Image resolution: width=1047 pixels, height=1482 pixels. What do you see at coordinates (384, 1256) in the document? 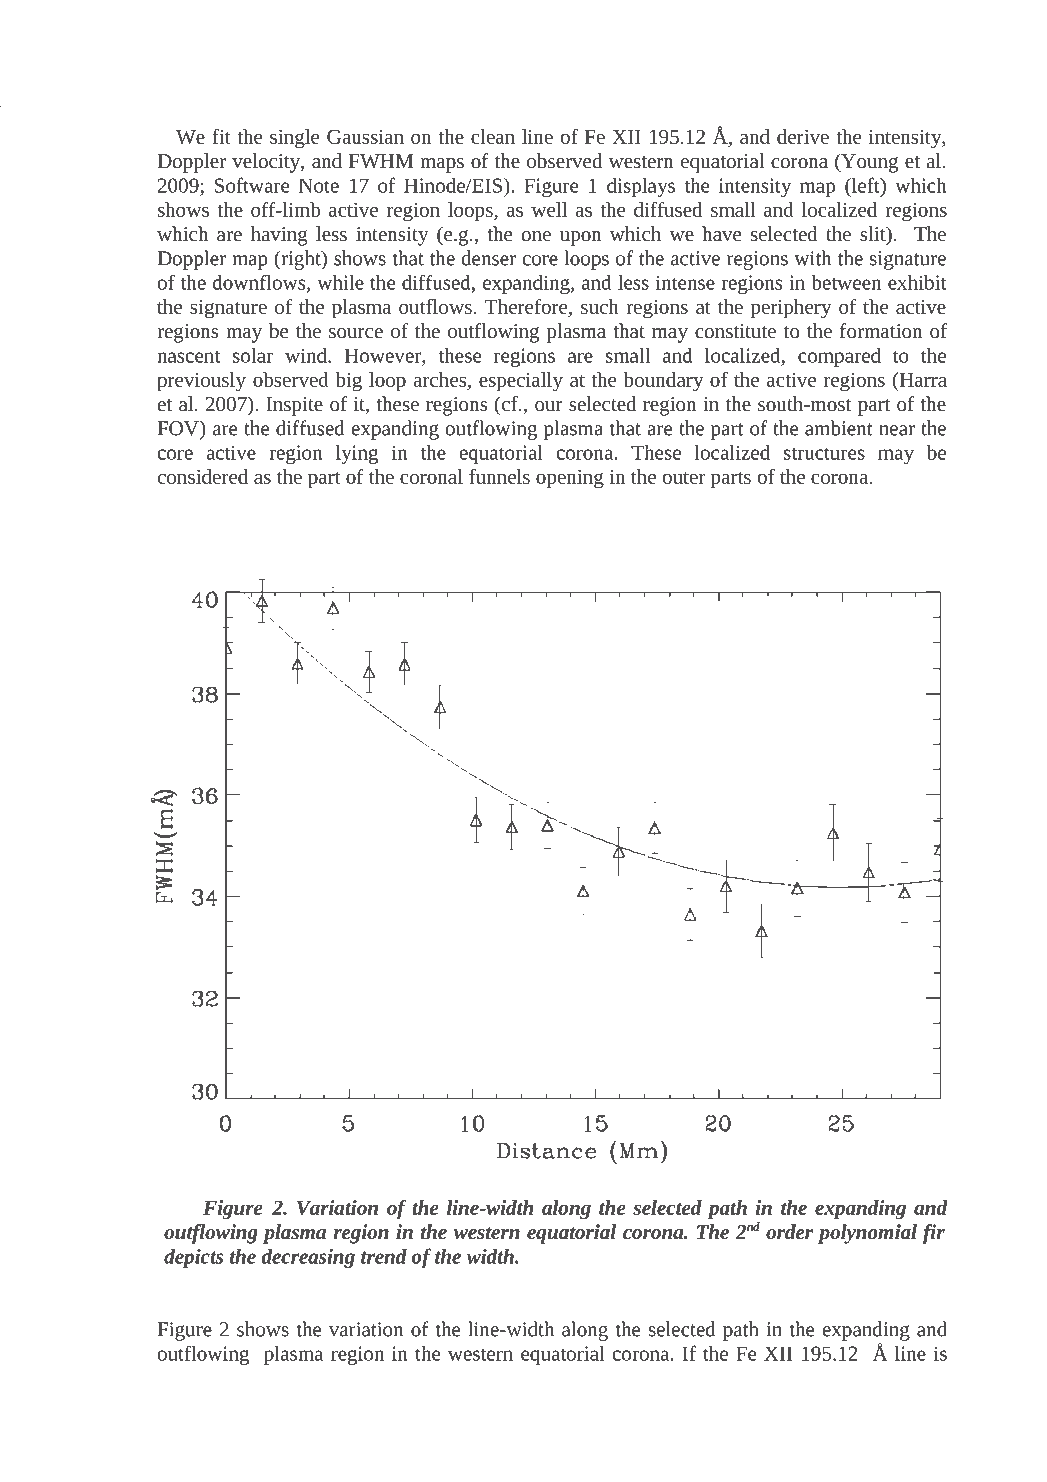
I see `trend` at bounding box center [384, 1256].
